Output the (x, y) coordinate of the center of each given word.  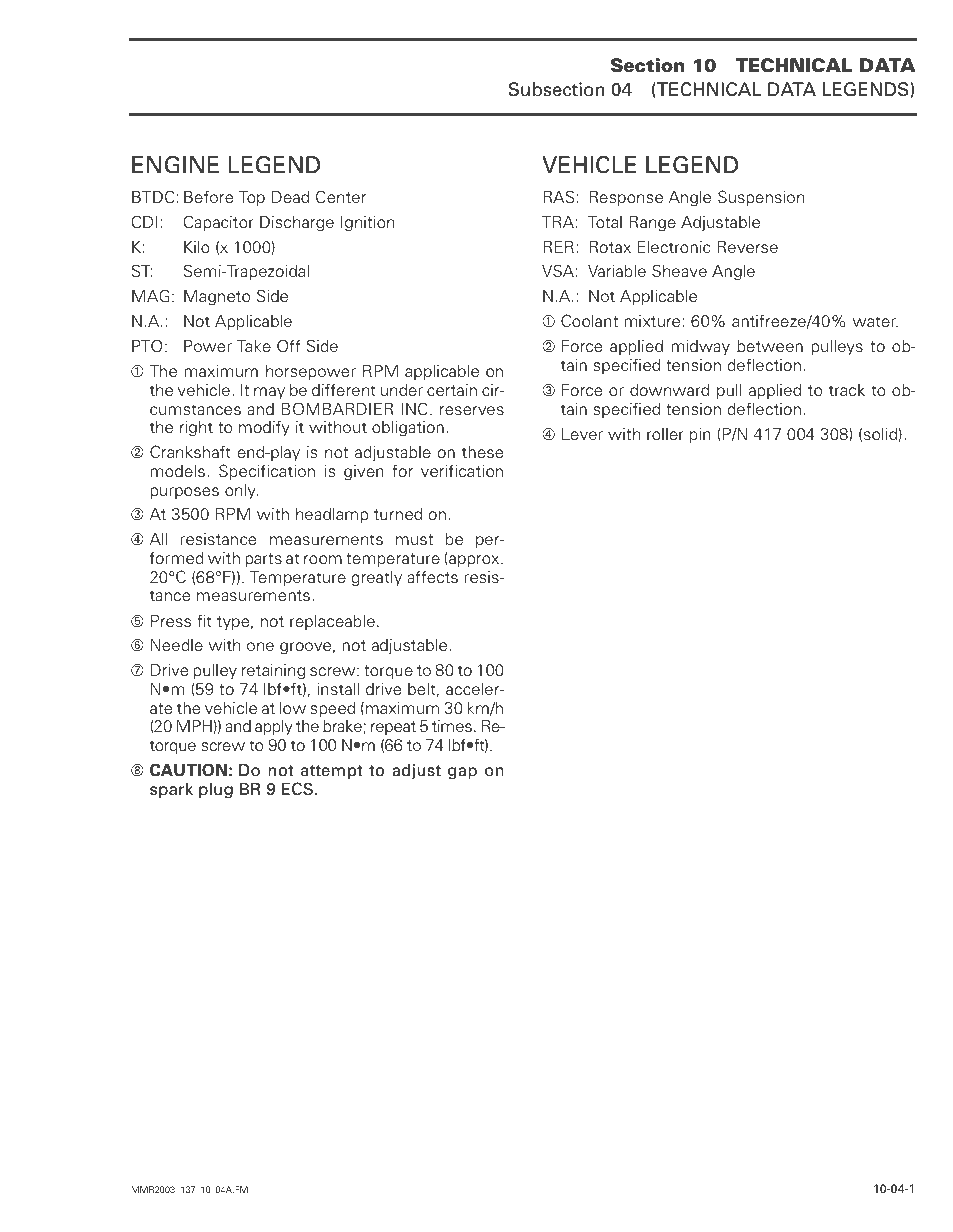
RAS (558, 197)
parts (263, 560)
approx (474, 561)
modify (264, 428)
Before (208, 197)
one (260, 646)
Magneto (217, 298)
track (847, 390)
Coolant (589, 321)
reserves (472, 411)
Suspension (761, 198)
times (452, 726)
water (875, 322)
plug (216, 791)
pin (700, 436)
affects (432, 577)
